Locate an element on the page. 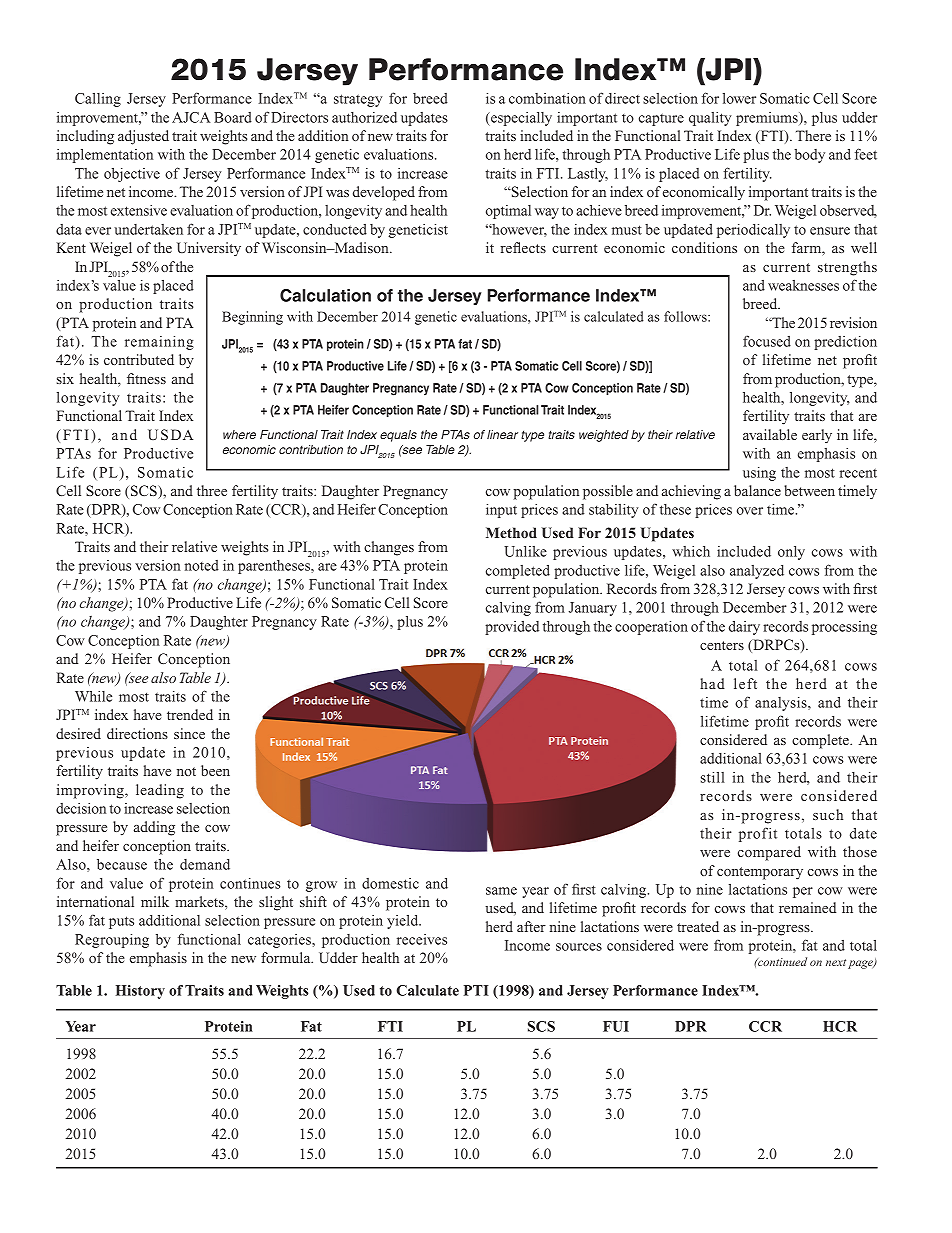 The height and width of the image is (1233, 952). adjusted is located at coordinates (143, 137).
